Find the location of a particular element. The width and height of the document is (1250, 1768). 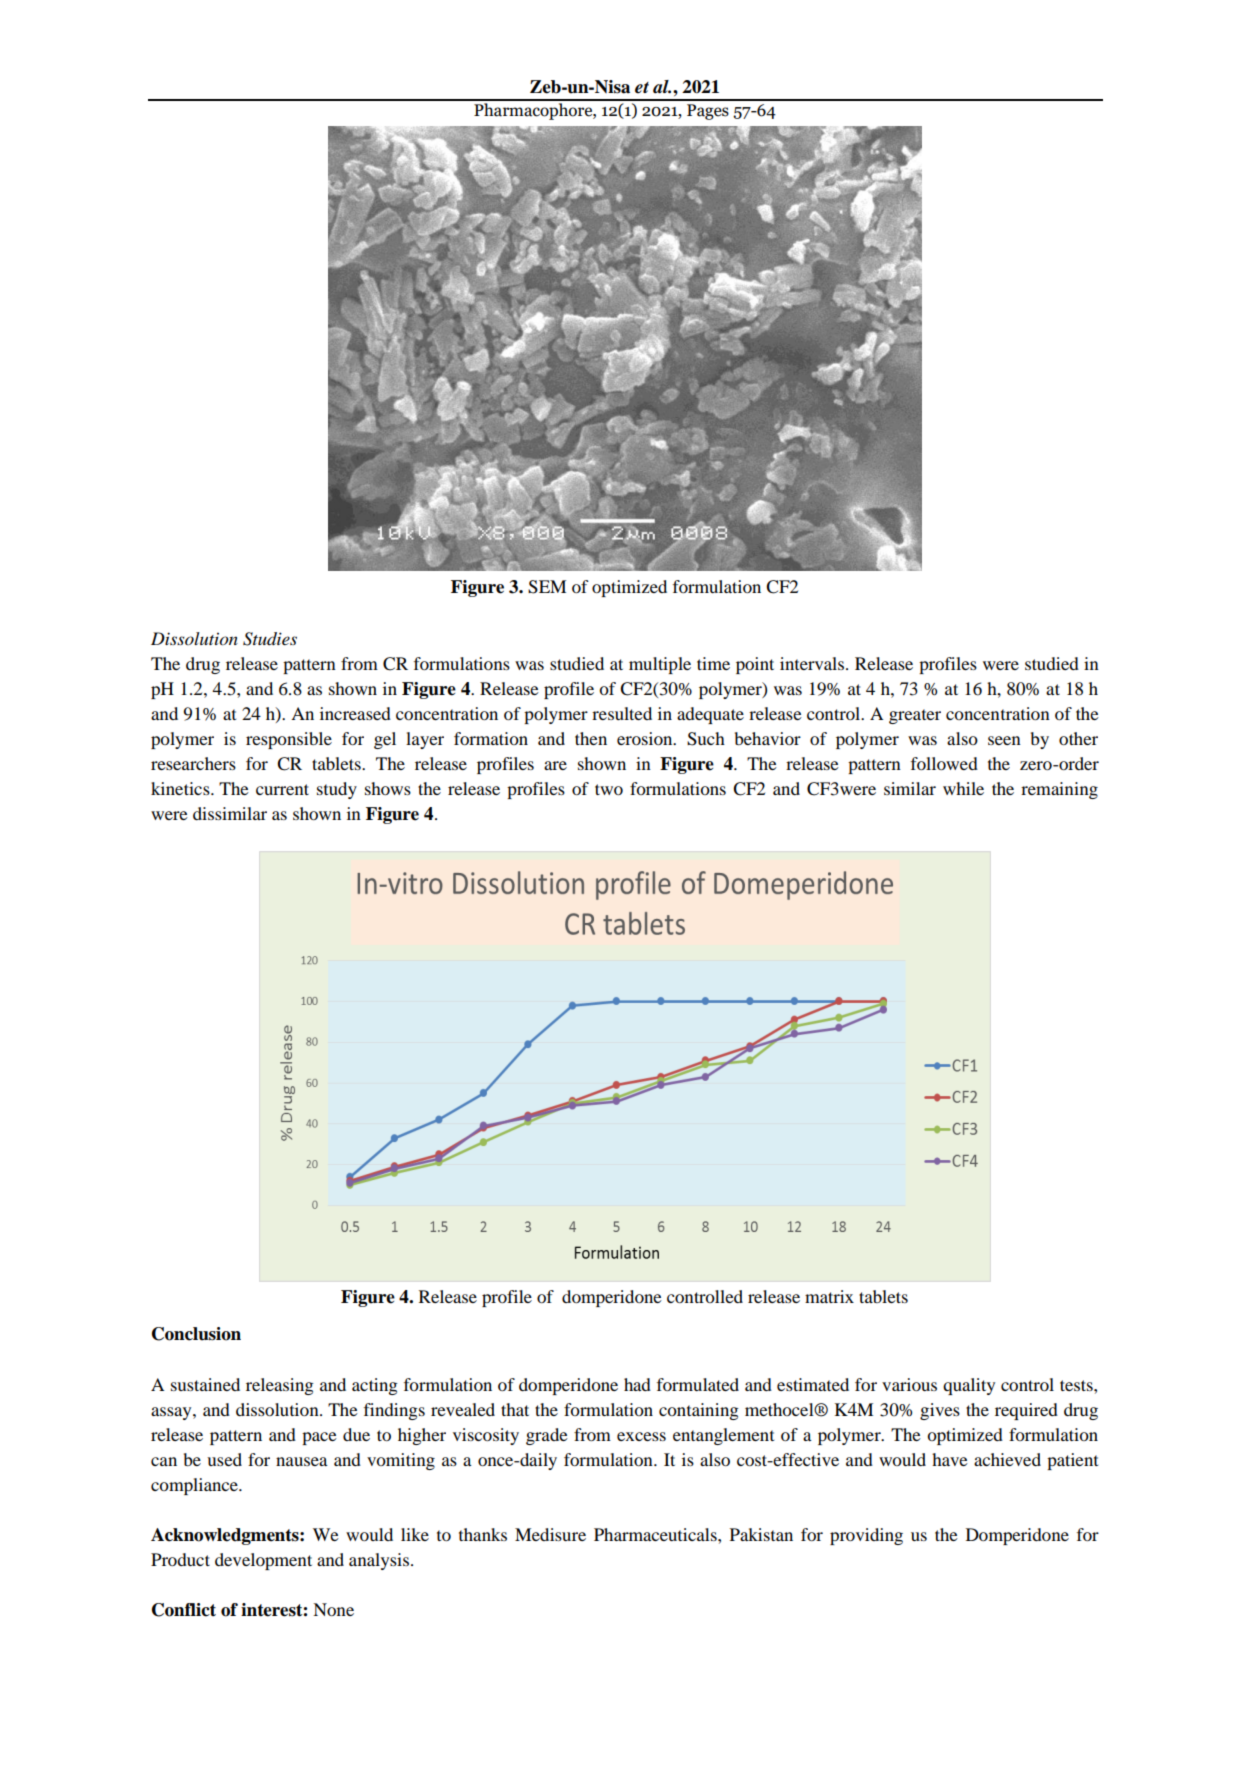

providing is located at coordinates (866, 1536).
